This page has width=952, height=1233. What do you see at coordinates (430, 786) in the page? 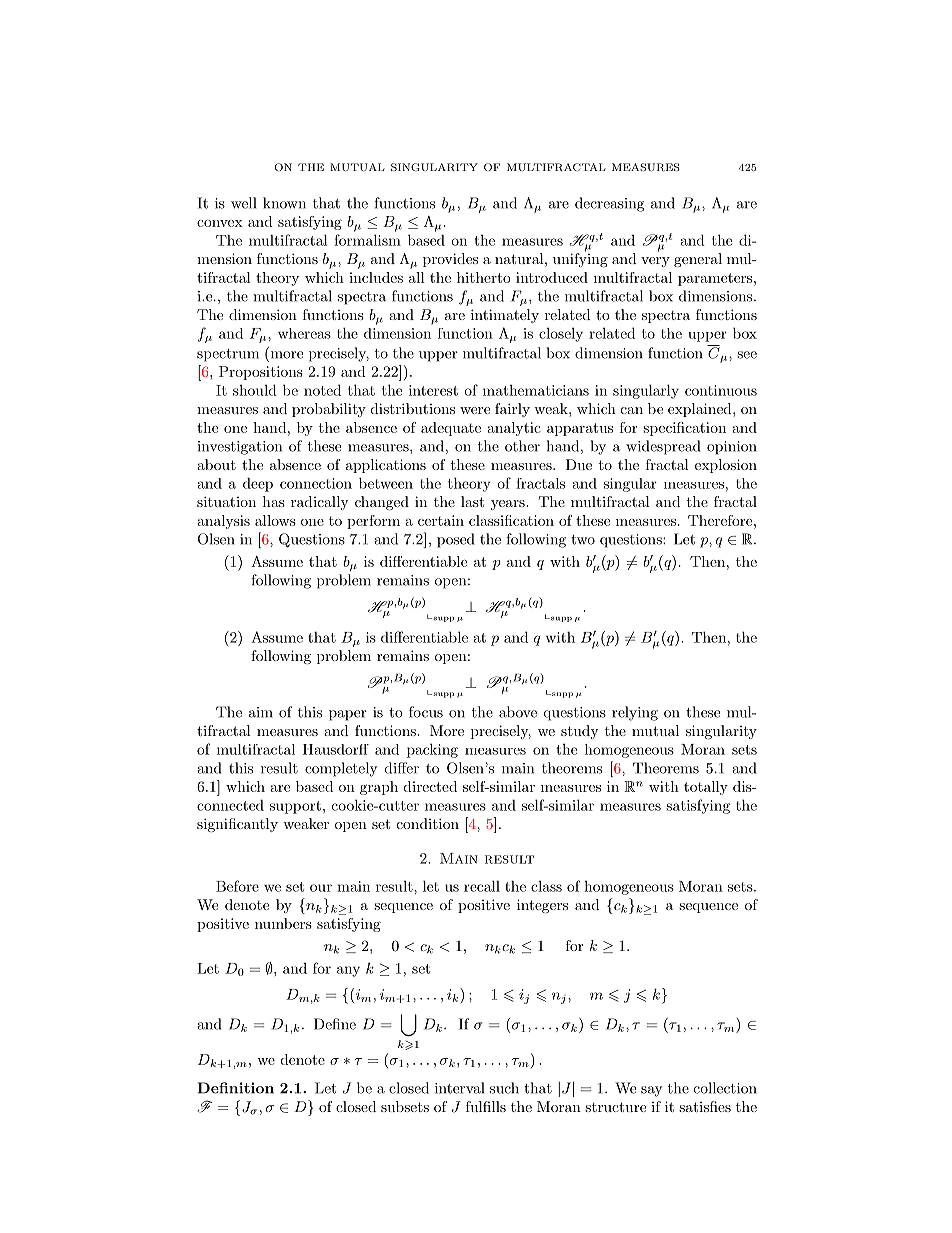
I see `directed` at bounding box center [430, 786].
